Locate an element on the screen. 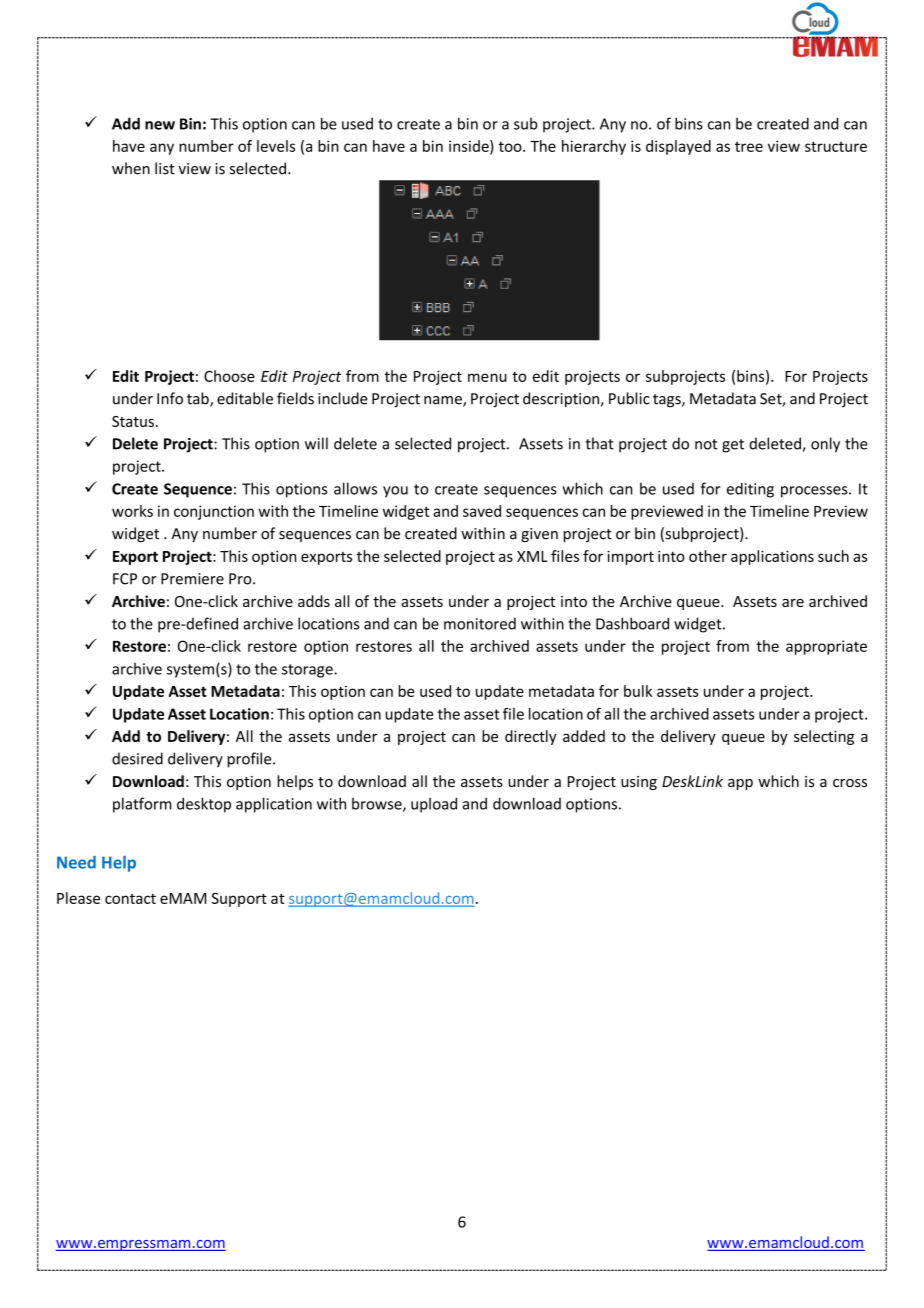  upload is located at coordinates (434, 805).
